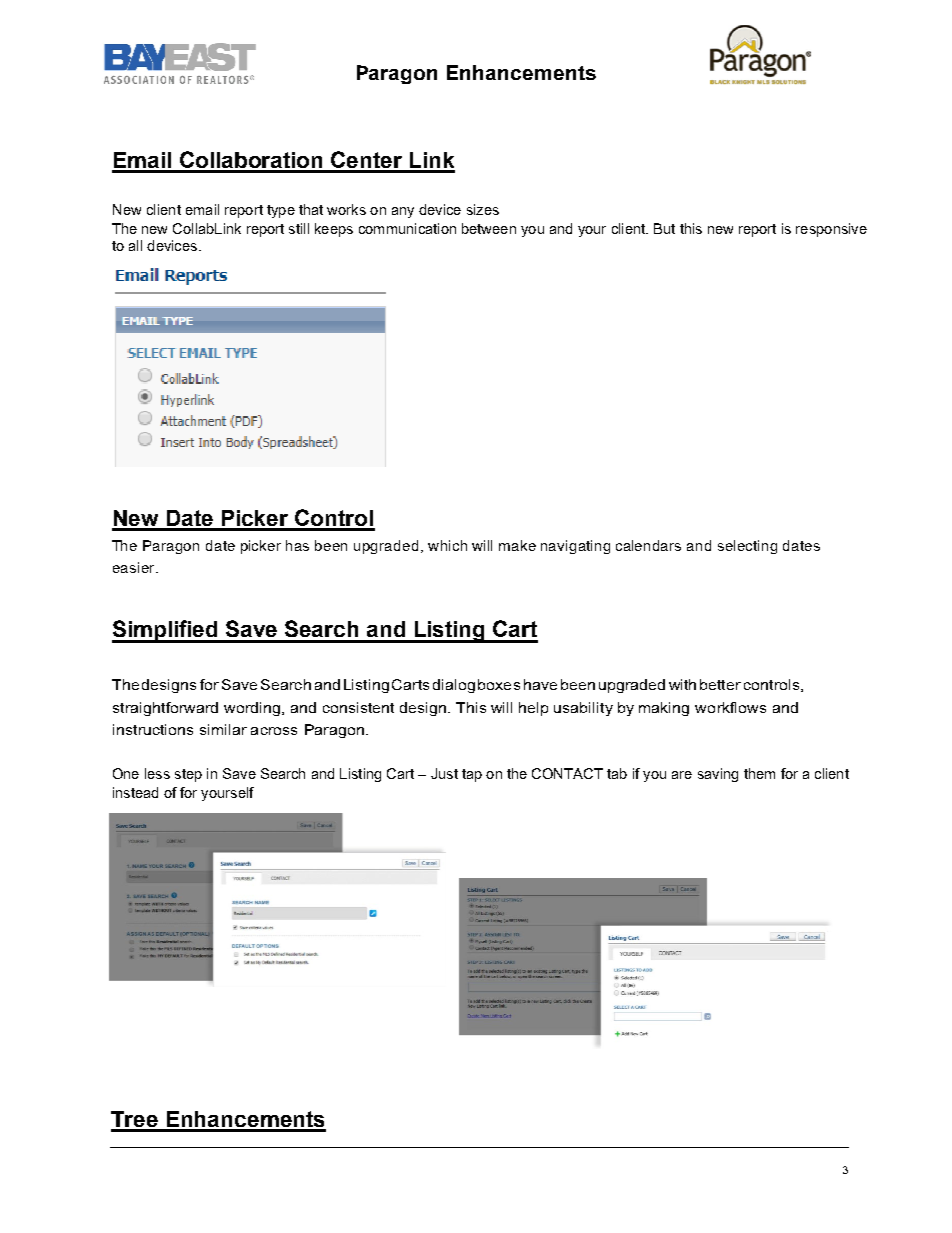  What do you see at coordinates (297, 545) in the image?
I see `has` at bounding box center [297, 545].
